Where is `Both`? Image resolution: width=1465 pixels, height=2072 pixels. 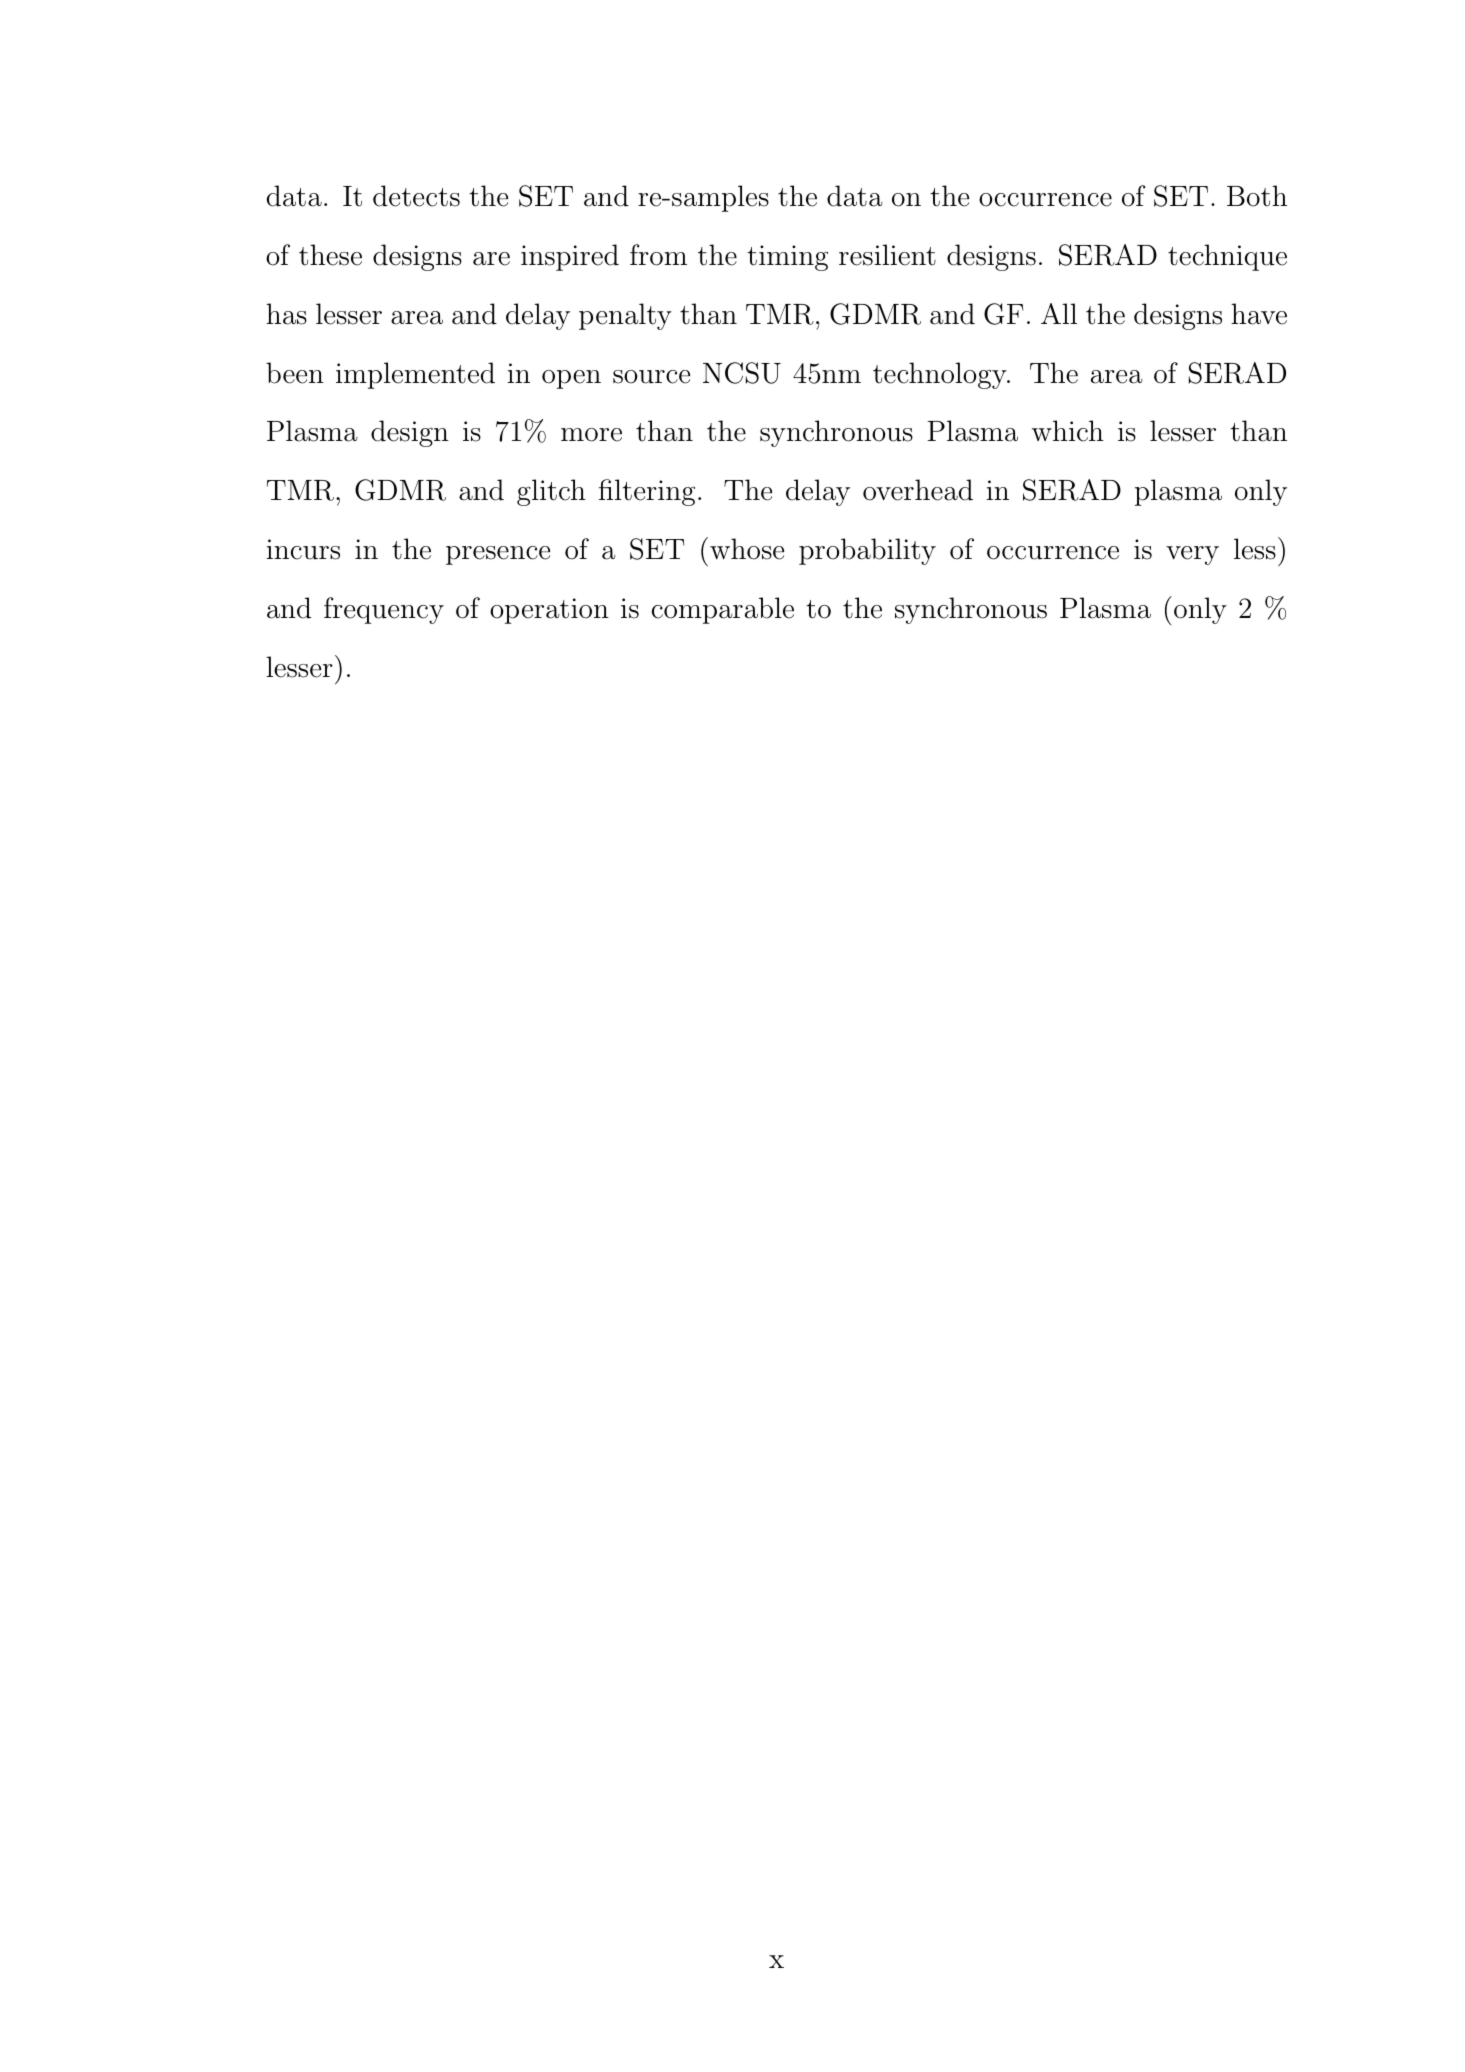
Both is located at coordinates (1257, 196).
